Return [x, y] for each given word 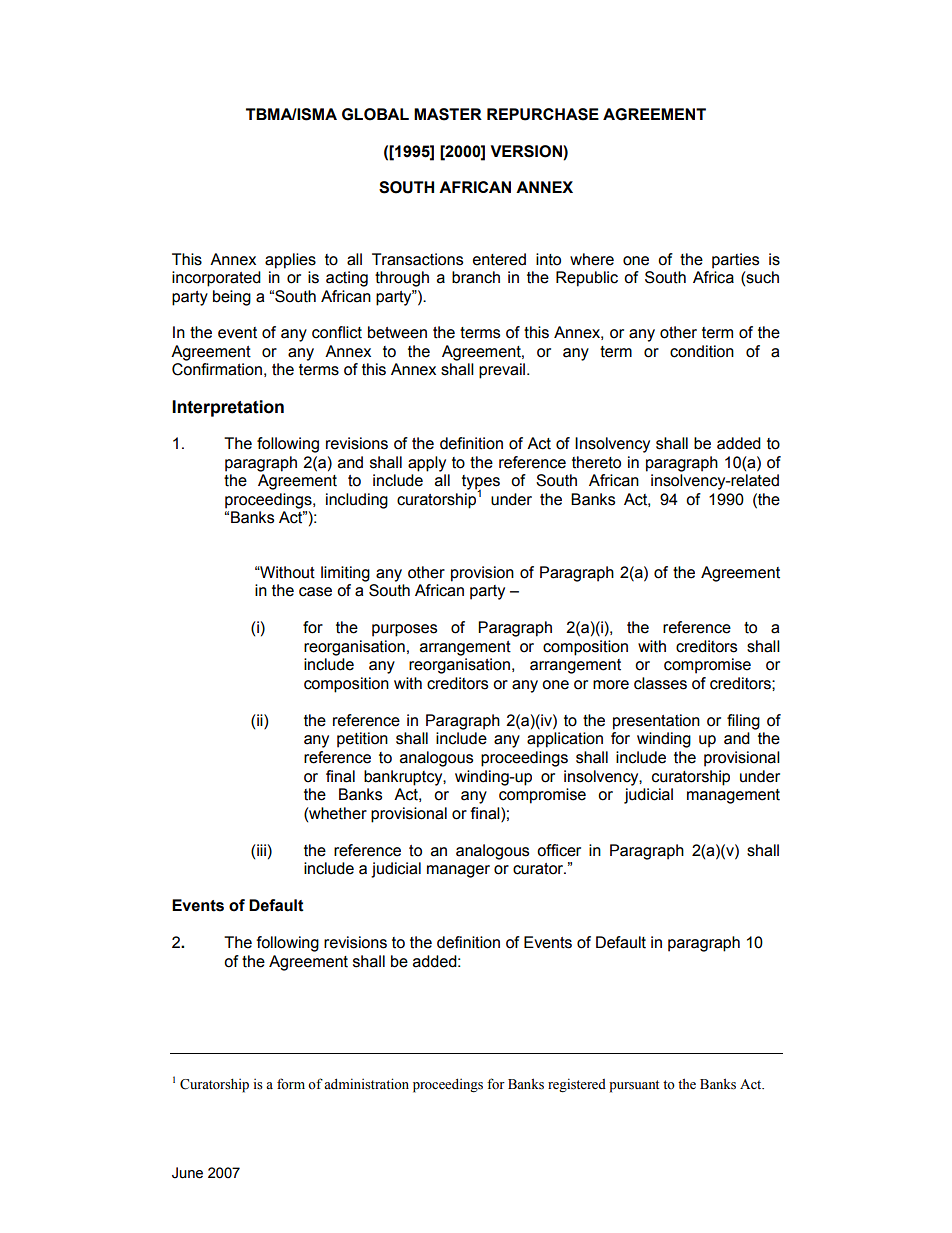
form [291, 1084]
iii [260, 850]
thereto [596, 462]
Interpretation [228, 408]
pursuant [634, 1086]
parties [735, 261]
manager [458, 871]
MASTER [448, 114]
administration [366, 1084]
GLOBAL [375, 114]
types [481, 483]
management [733, 796]
